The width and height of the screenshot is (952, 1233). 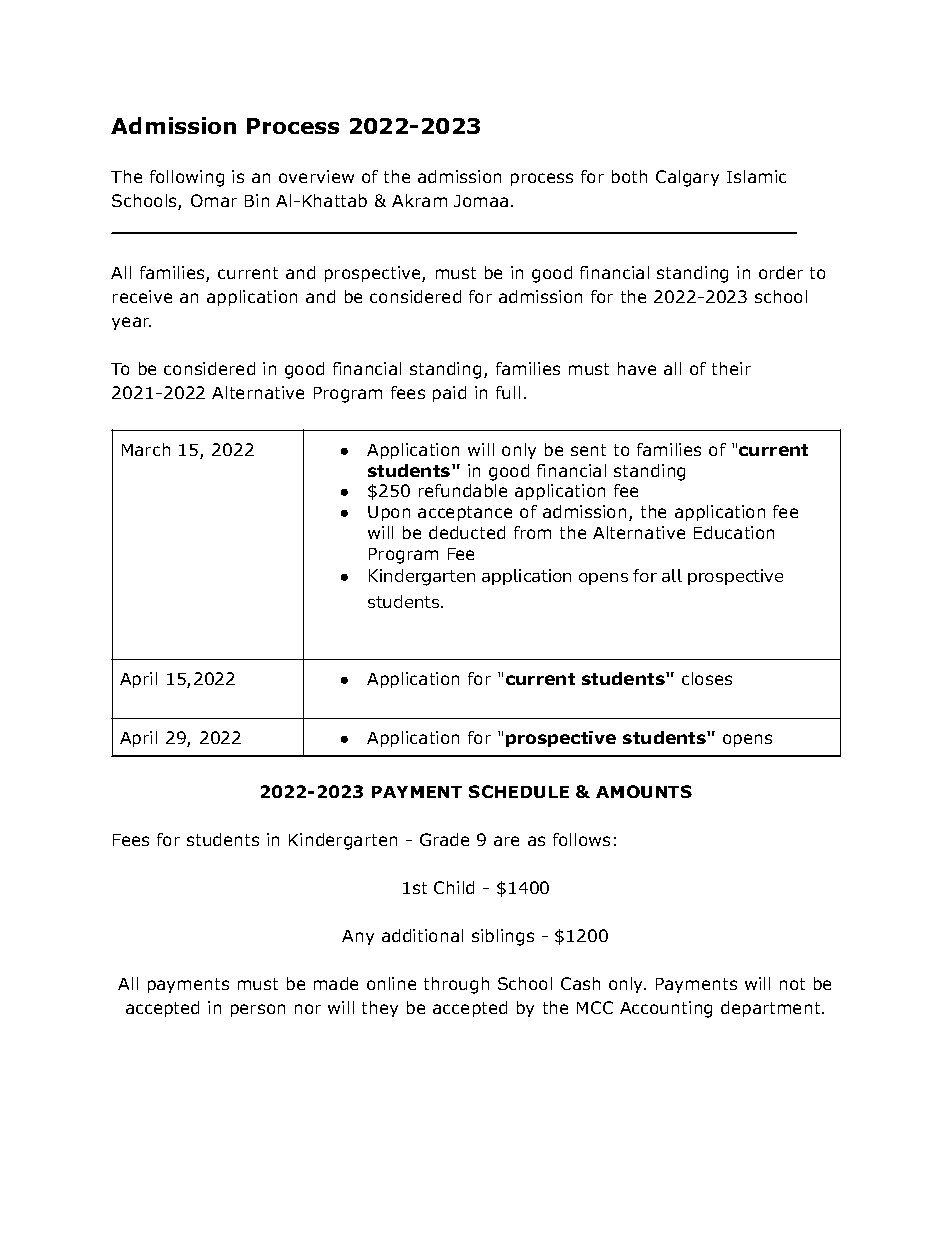 What do you see at coordinates (519, 791) in the screenshot?
I see `SCHEDULE` at bounding box center [519, 791].
